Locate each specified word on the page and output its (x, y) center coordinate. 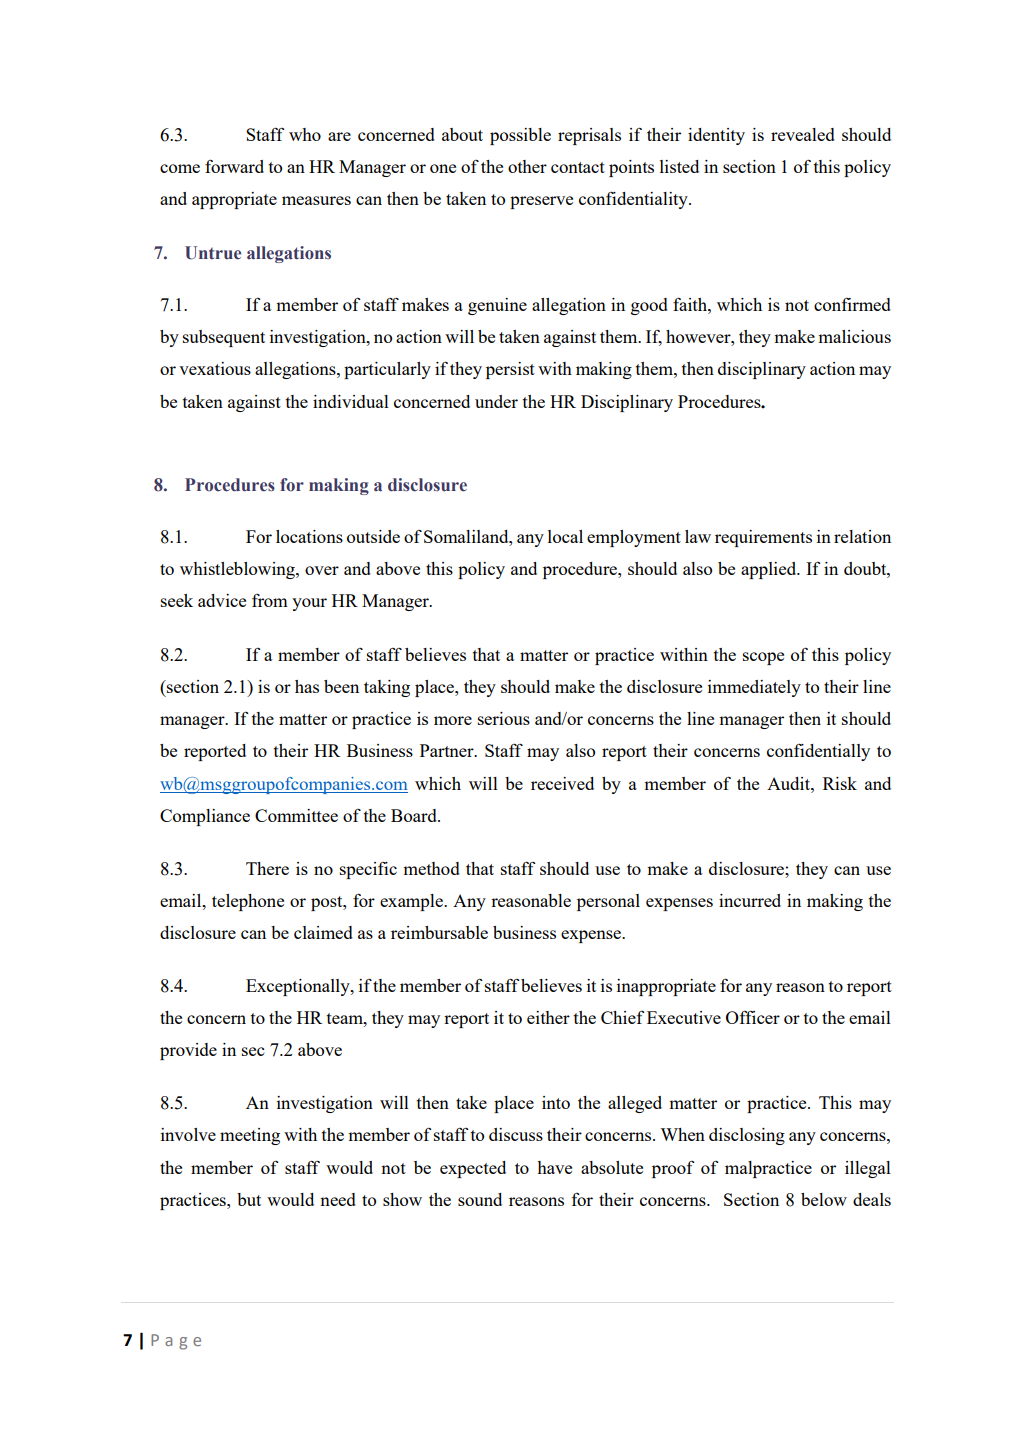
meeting (250, 1136)
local (565, 536)
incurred (750, 900)
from (270, 600)
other (527, 166)
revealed (803, 134)
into (556, 1102)
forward (234, 166)
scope (763, 658)
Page (176, 1342)
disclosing (747, 1136)
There (267, 868)
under (496, 401)
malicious (854, 336)
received (562, 783)
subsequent (224, 338)
